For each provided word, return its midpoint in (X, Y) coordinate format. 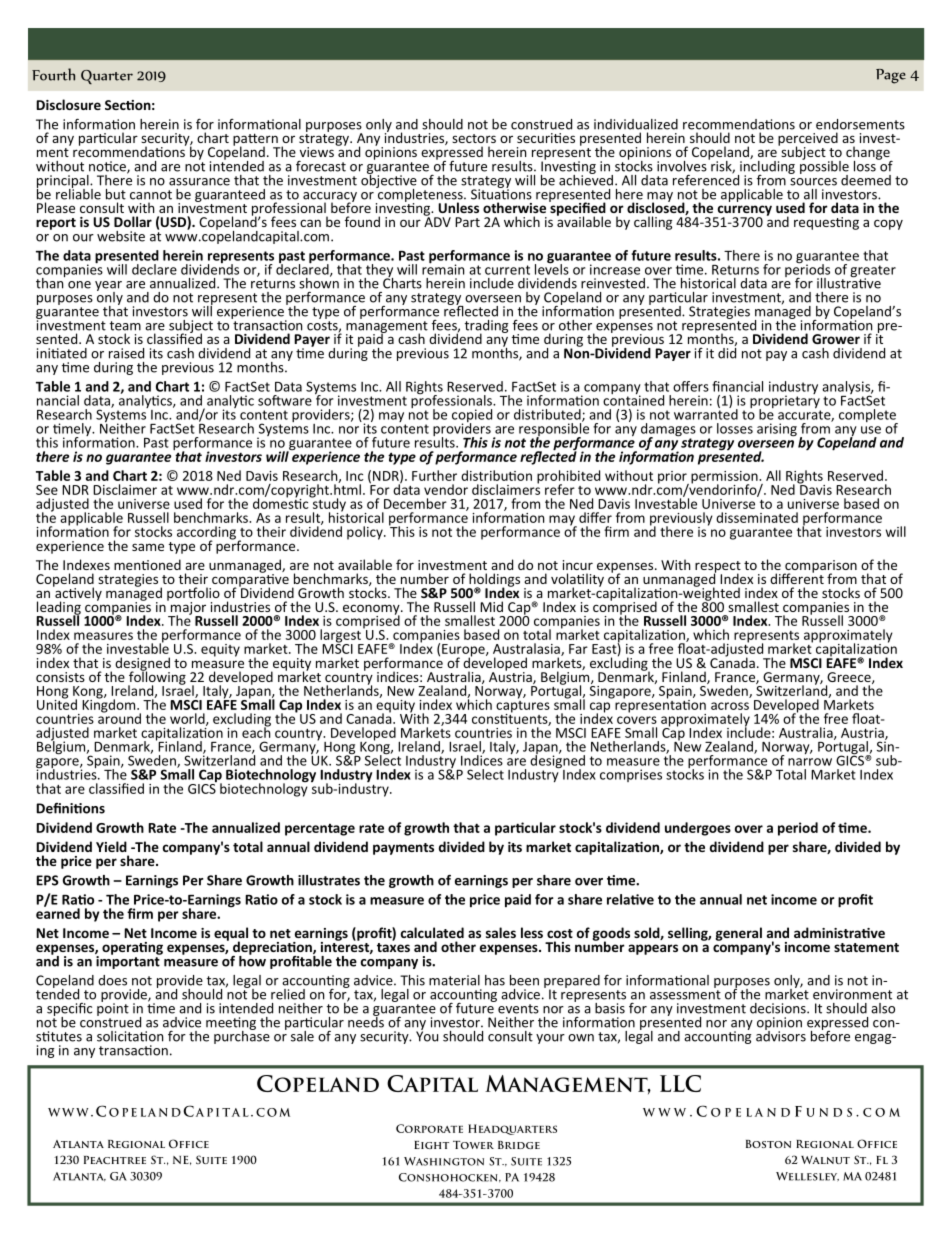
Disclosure (68, 104)
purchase (242, 1036)
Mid (491, 606)
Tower (473, 1145)
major (187, 608)
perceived (808, 140)
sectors (474, 138)
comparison (820, 567)
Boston (768, 1144)
